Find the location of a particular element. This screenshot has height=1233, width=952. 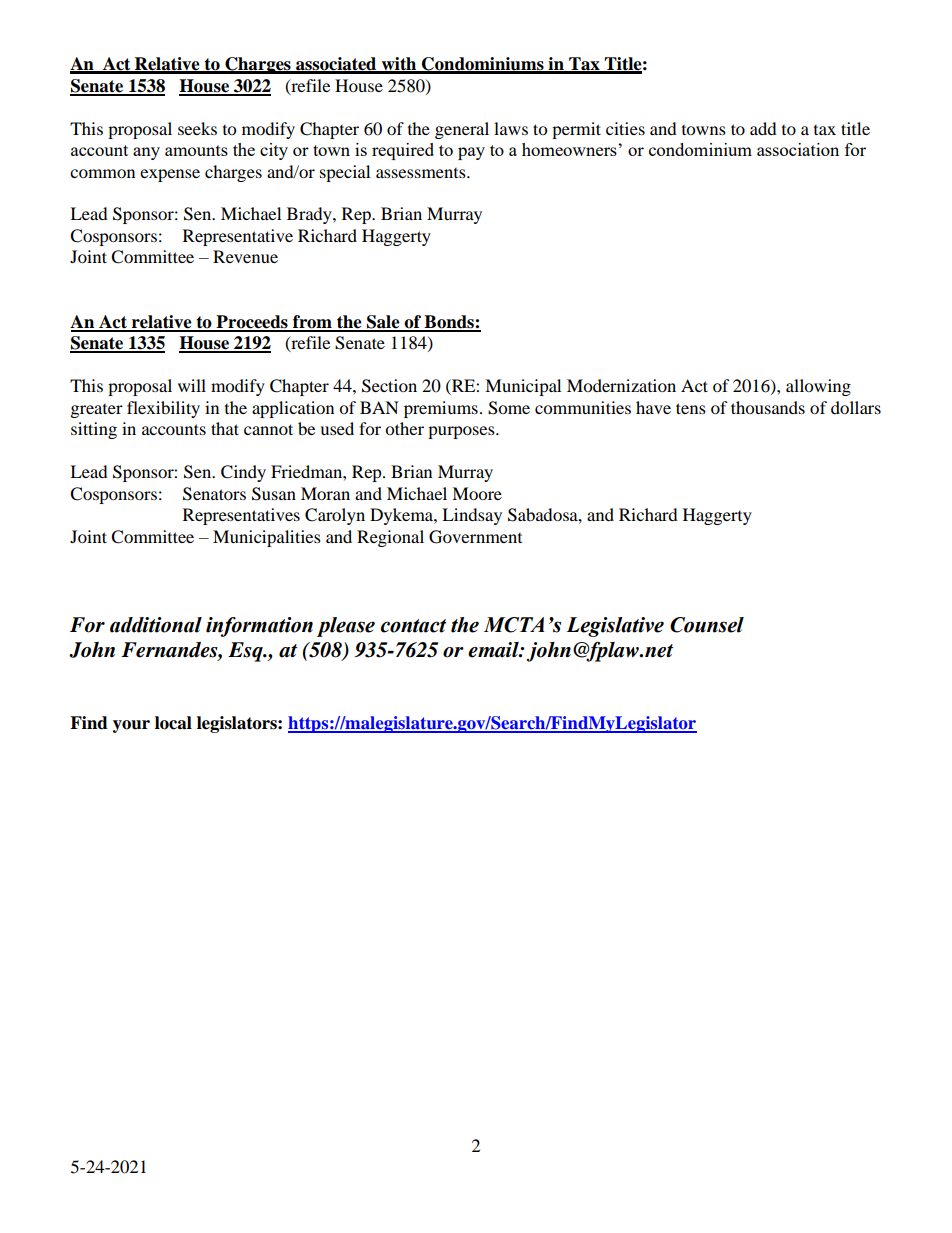

allowing is located at coordinates (818, 387).
